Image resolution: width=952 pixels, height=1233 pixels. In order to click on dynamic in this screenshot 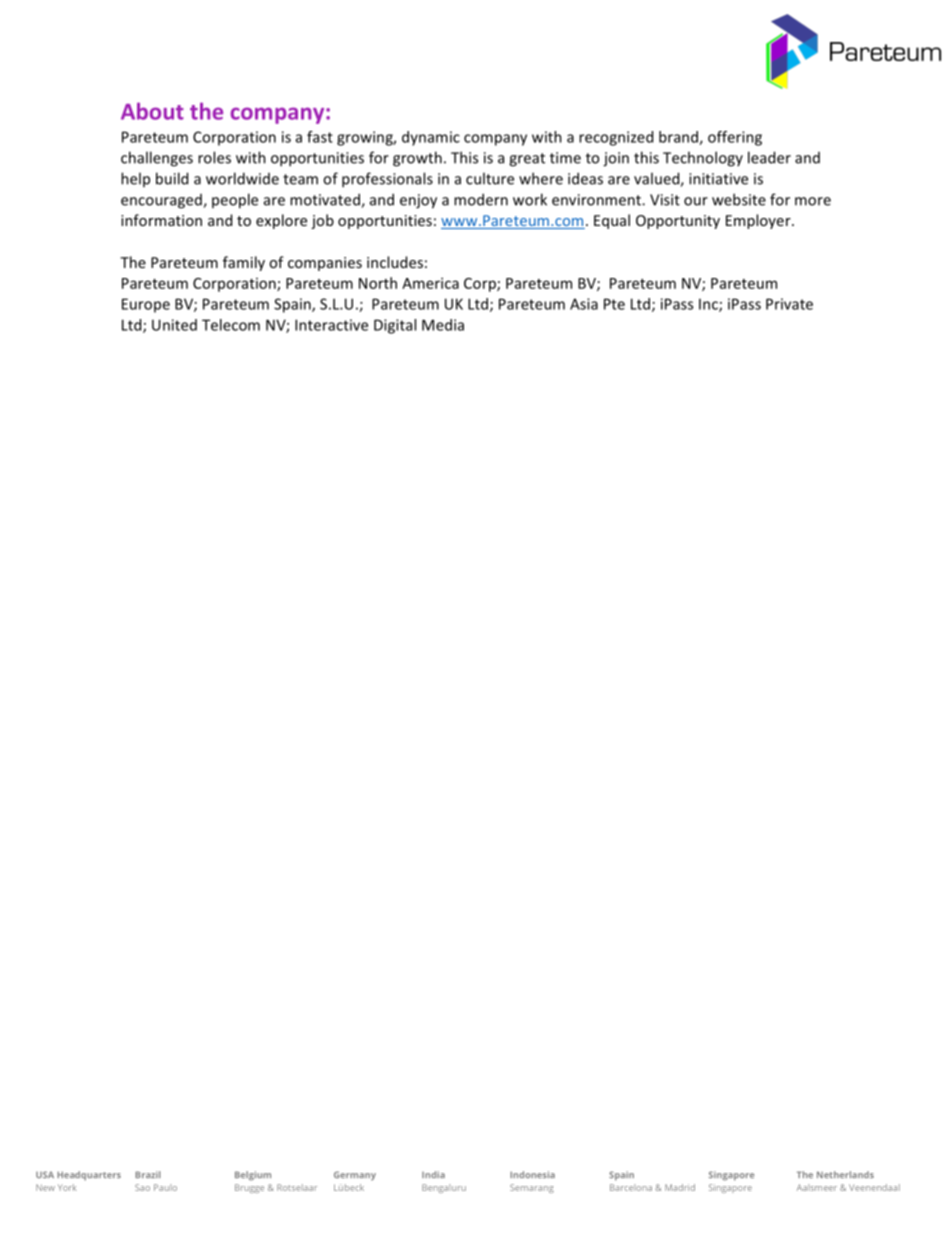, I will do `click(431, 138)`.
